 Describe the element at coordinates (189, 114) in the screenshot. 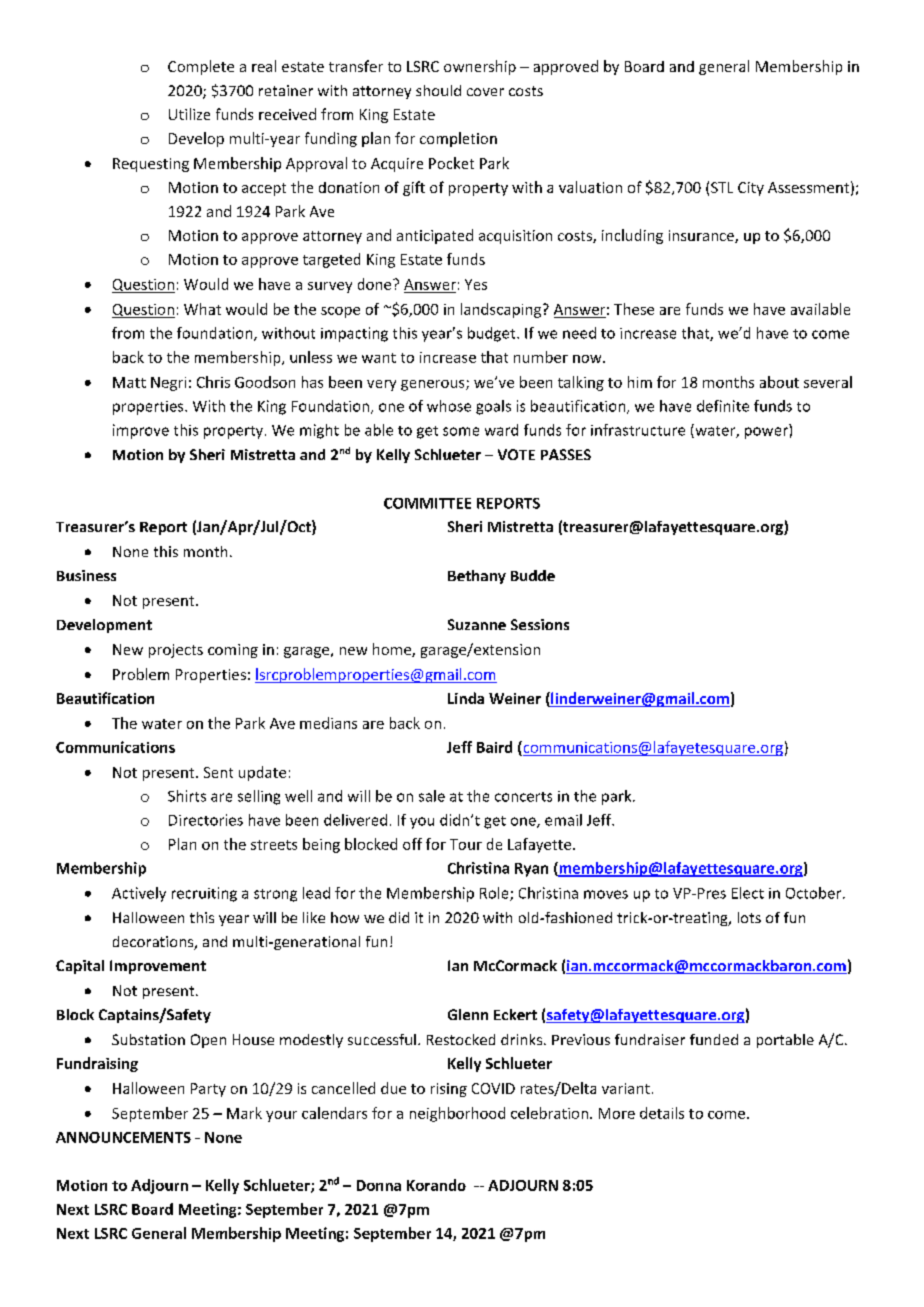

I see `Utilize` at that location.
